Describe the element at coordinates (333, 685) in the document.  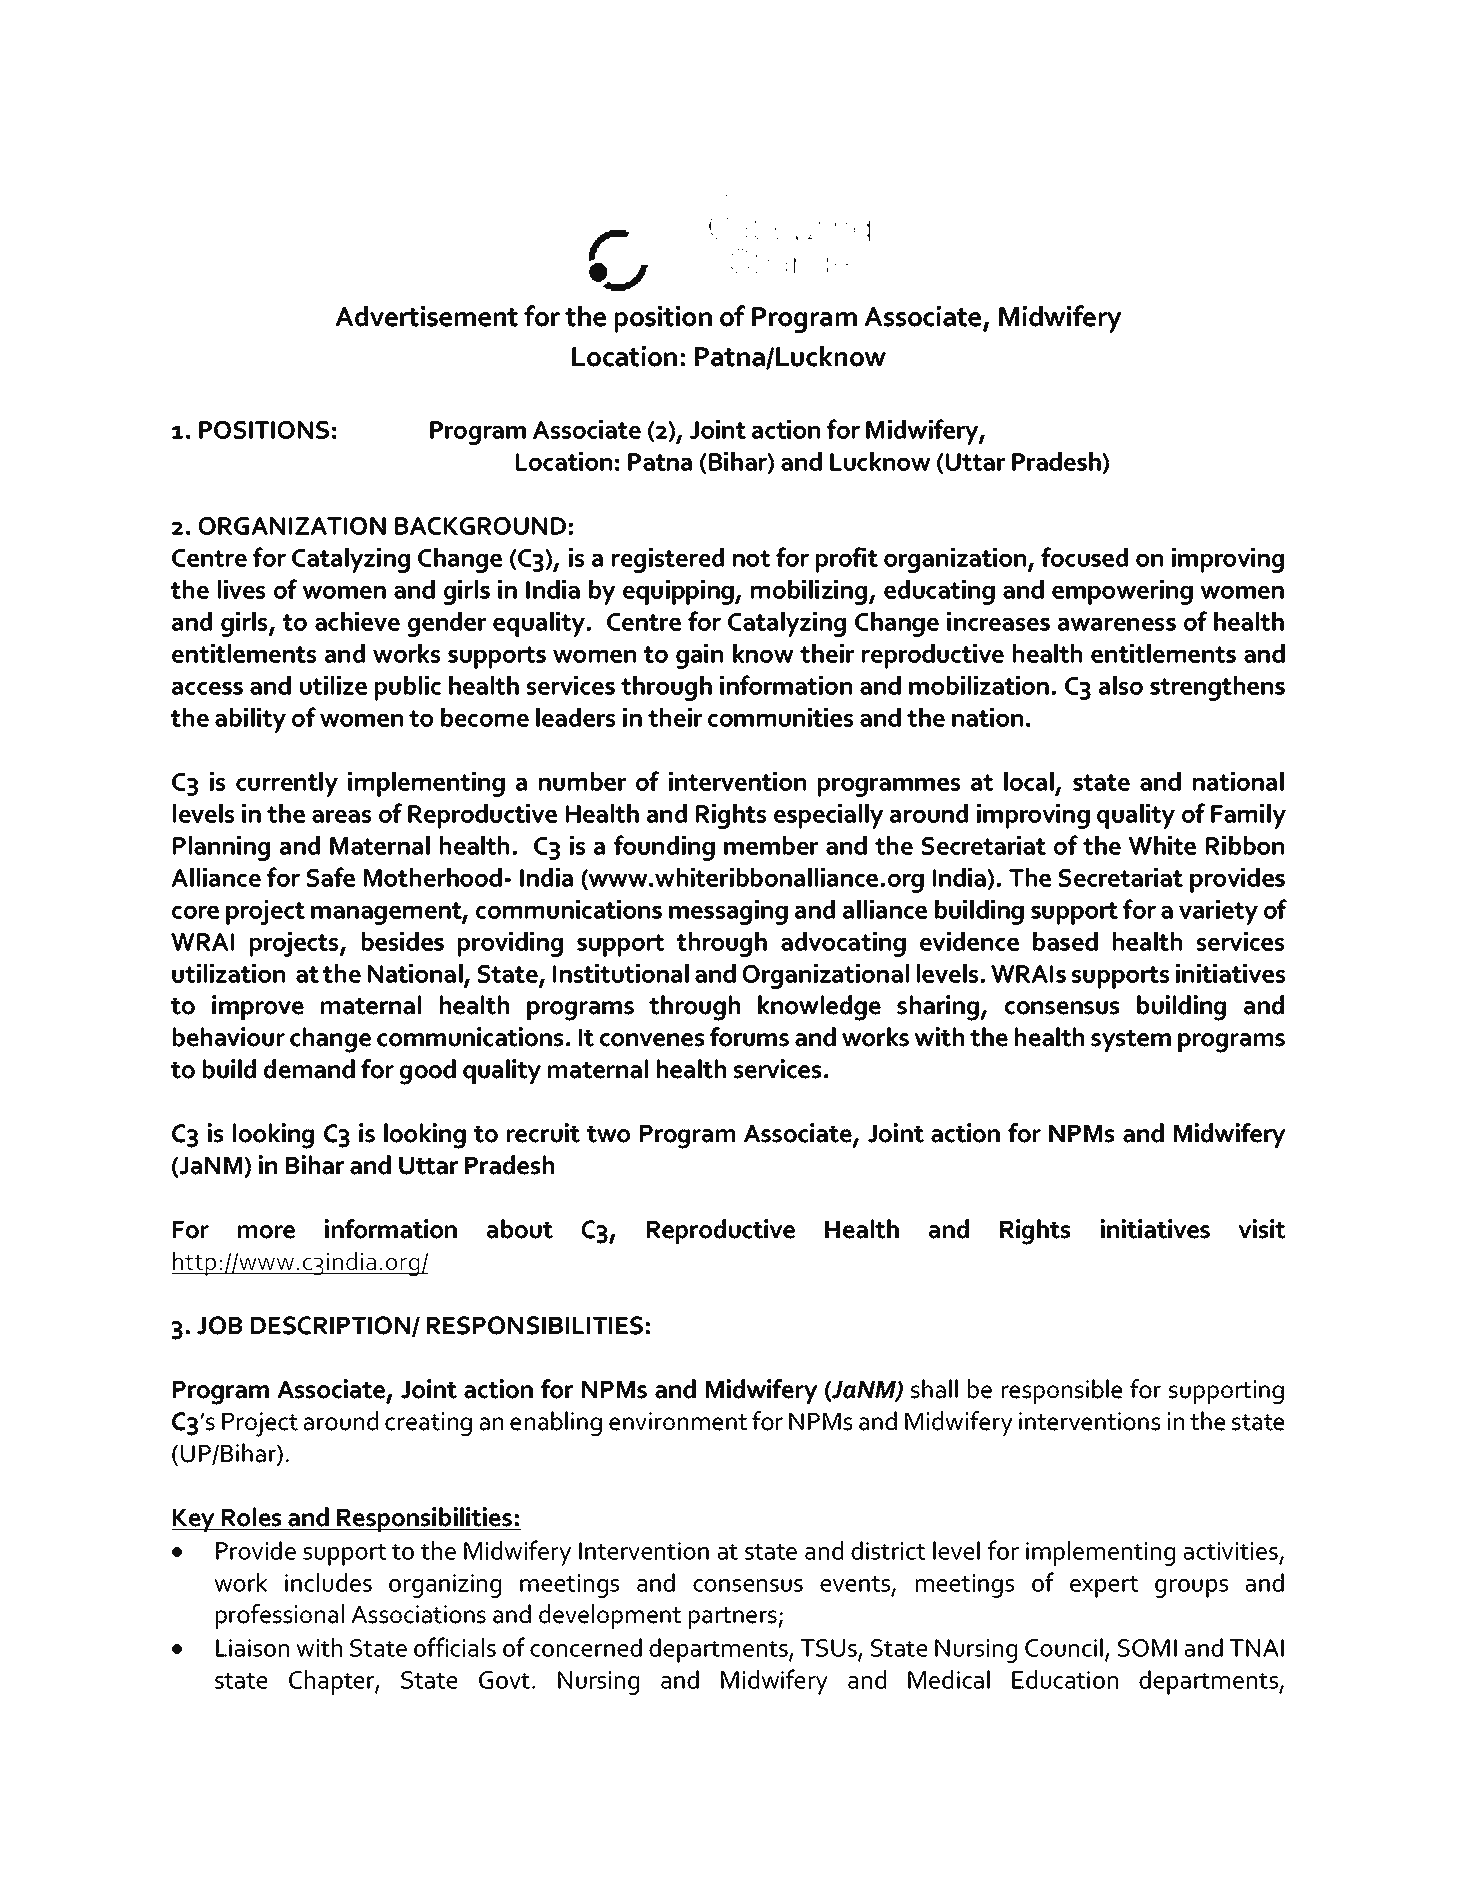
I see `utilize` at that location.
